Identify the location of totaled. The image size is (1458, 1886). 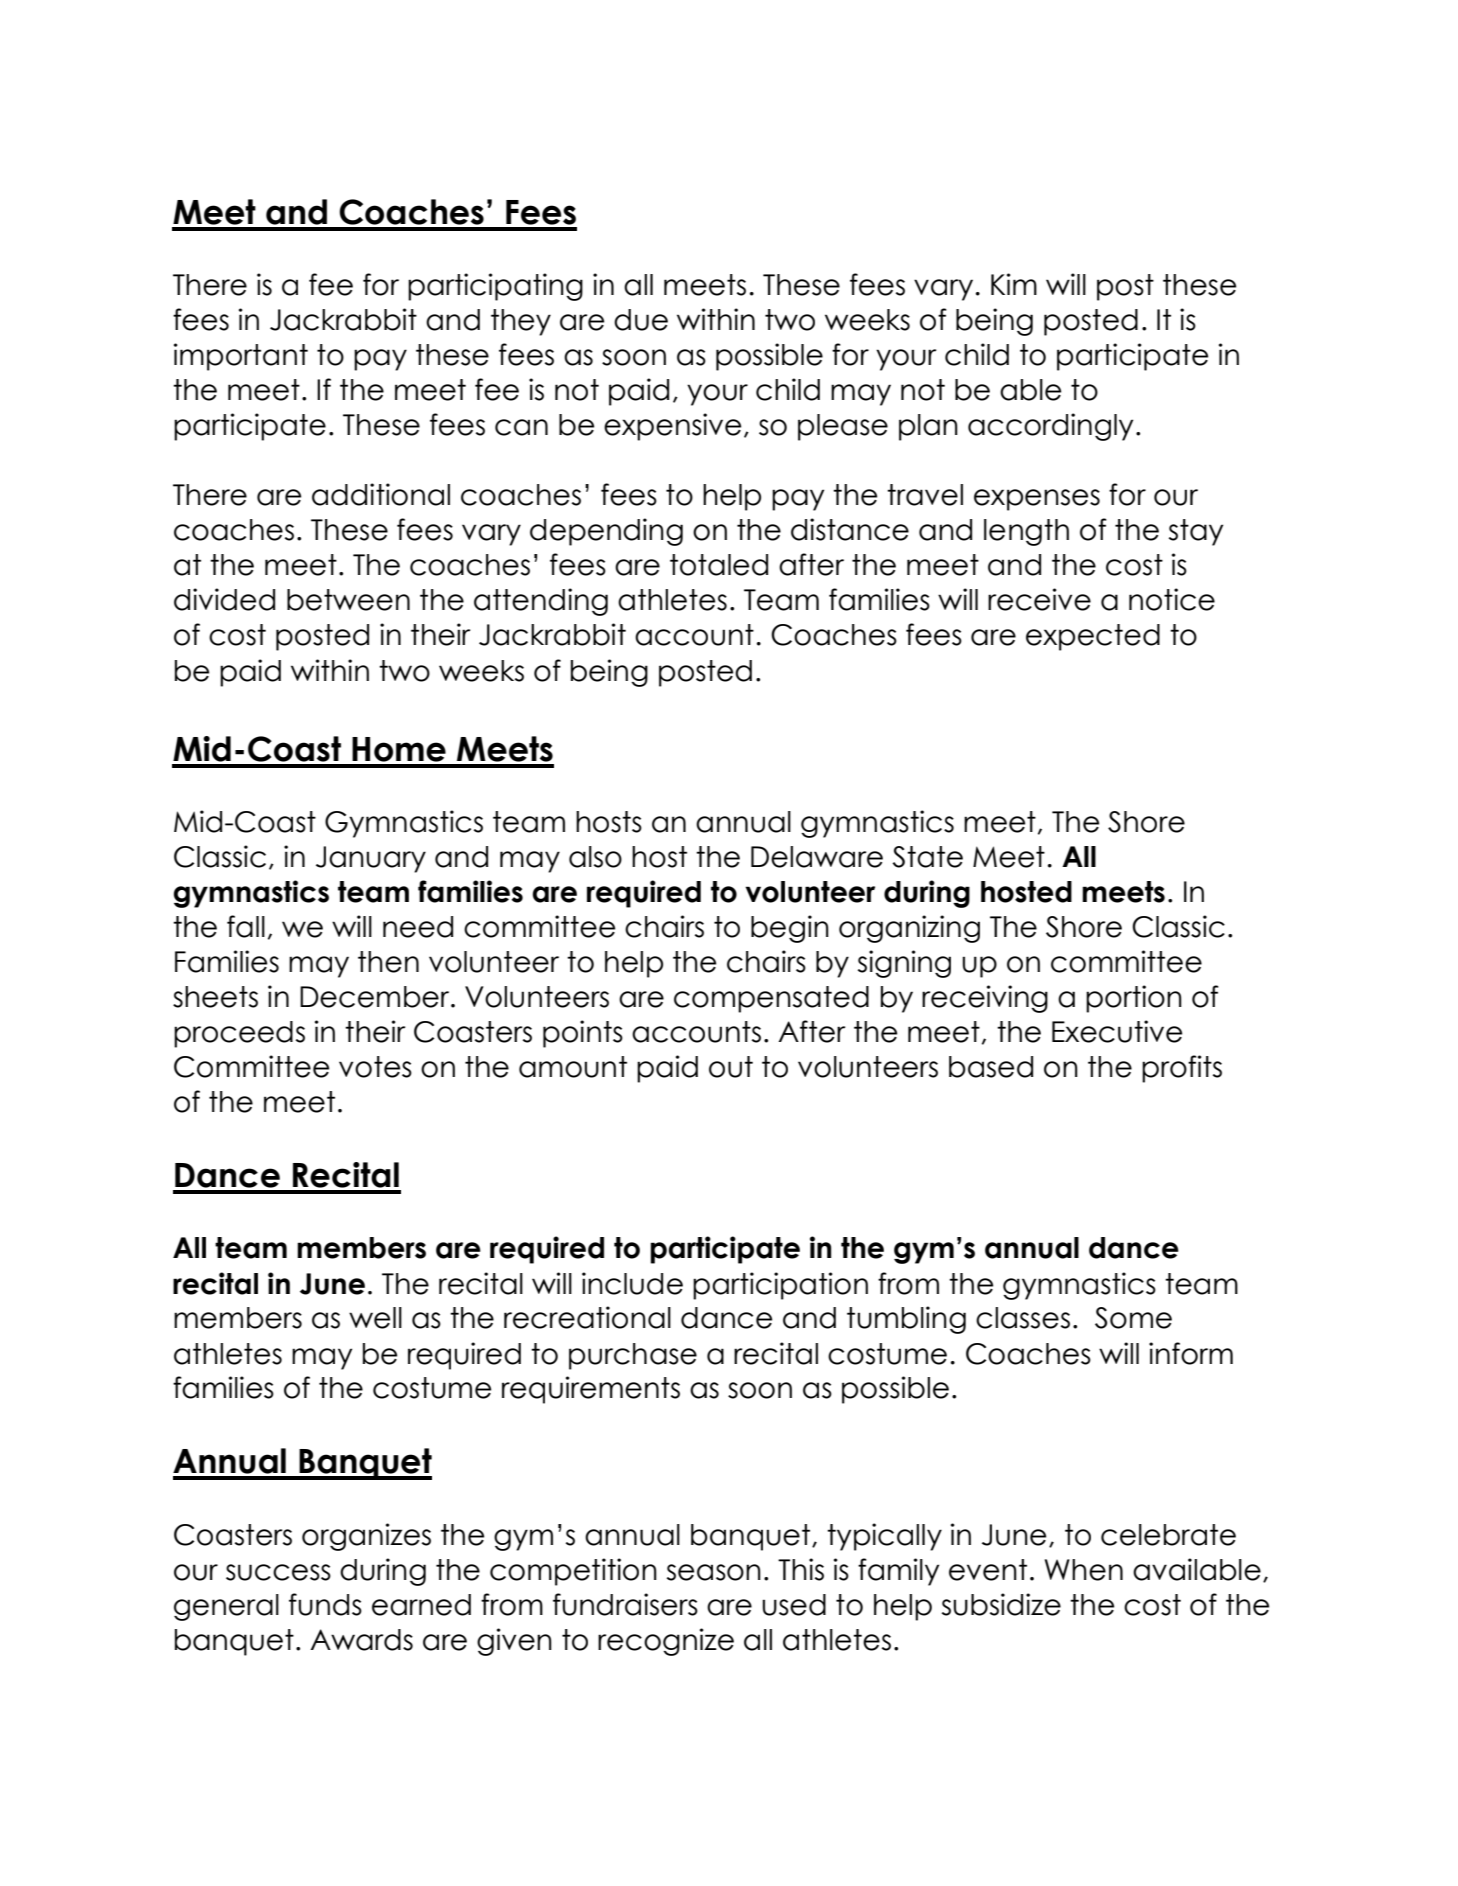
(719, 565).
